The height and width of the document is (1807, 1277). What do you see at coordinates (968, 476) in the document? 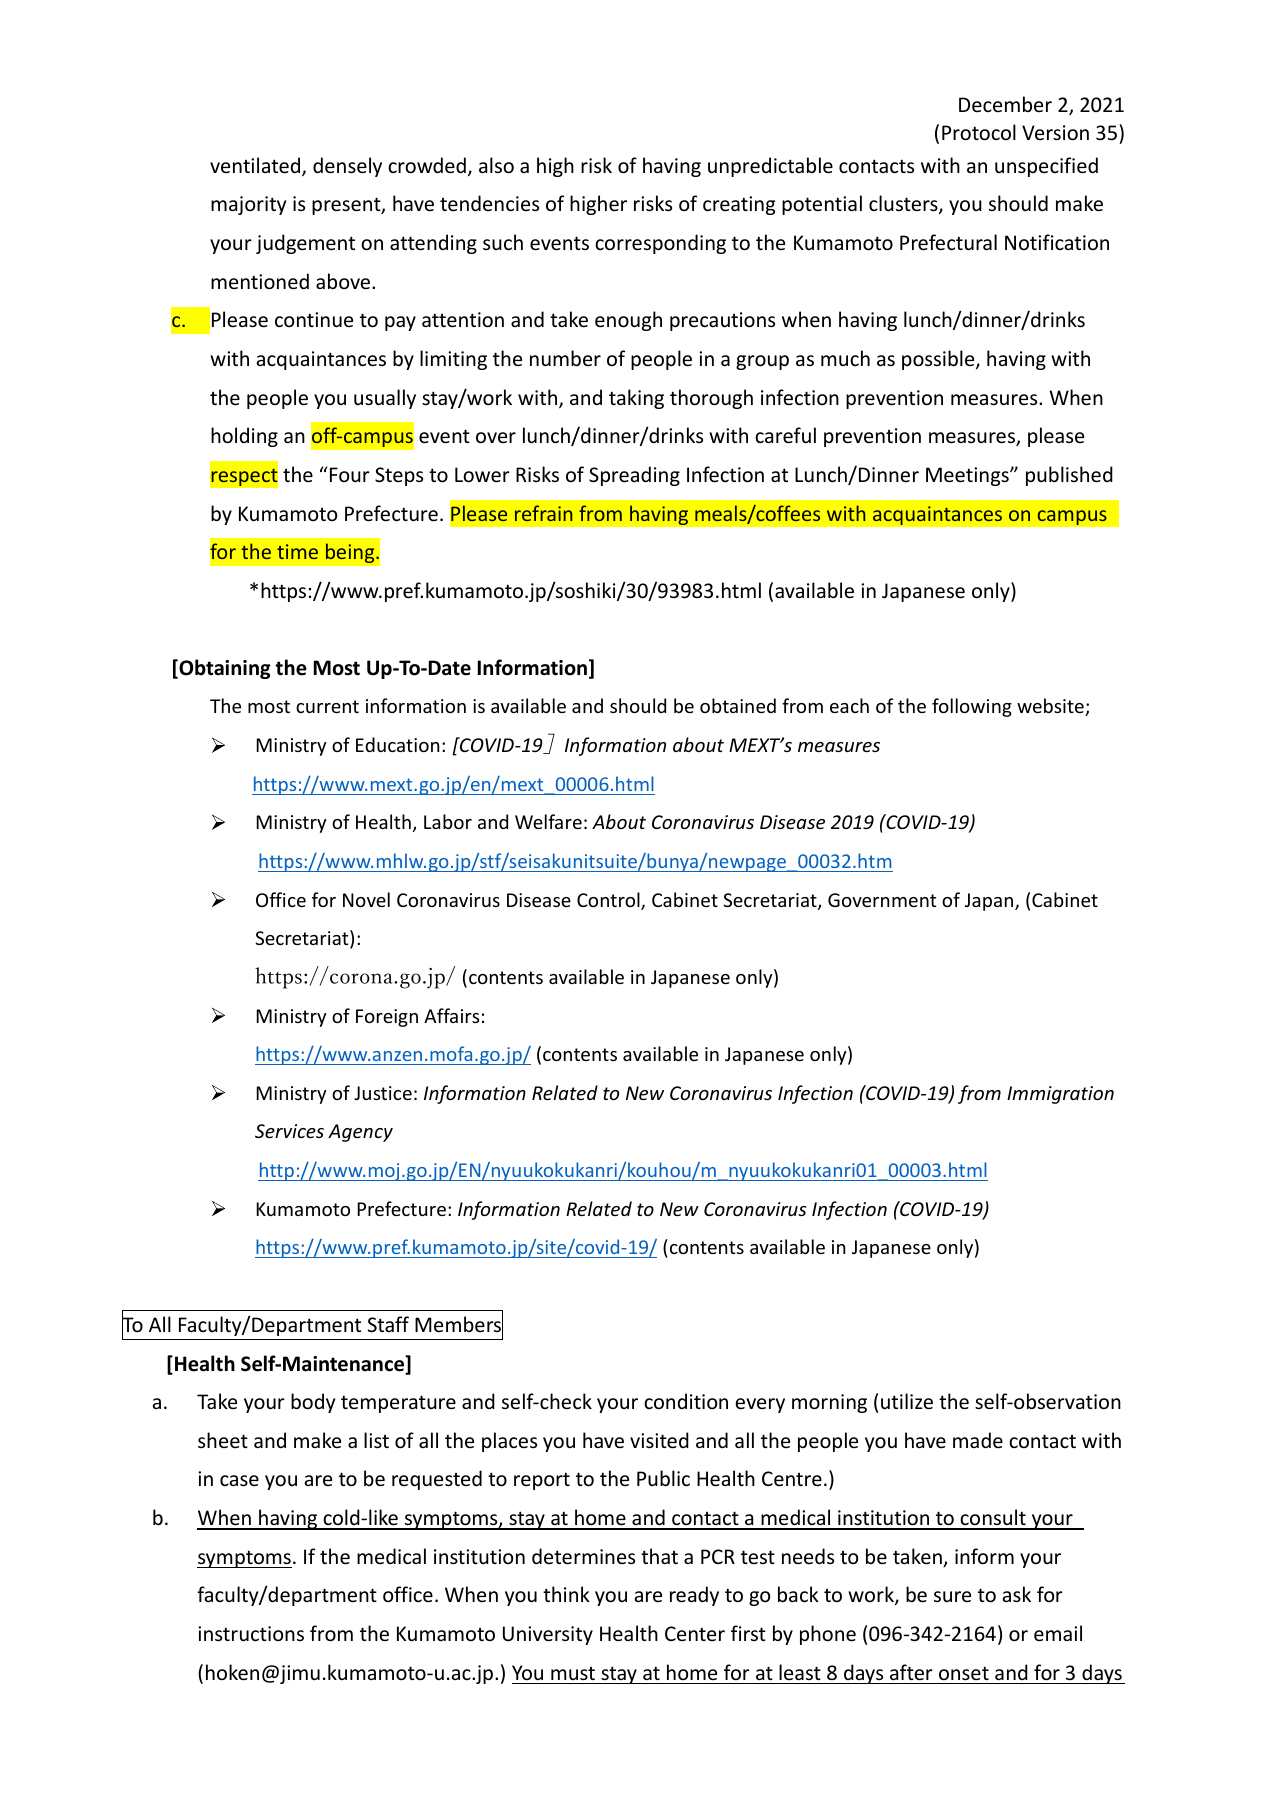
I see `Meetings` at bounding box center [968, 476].
